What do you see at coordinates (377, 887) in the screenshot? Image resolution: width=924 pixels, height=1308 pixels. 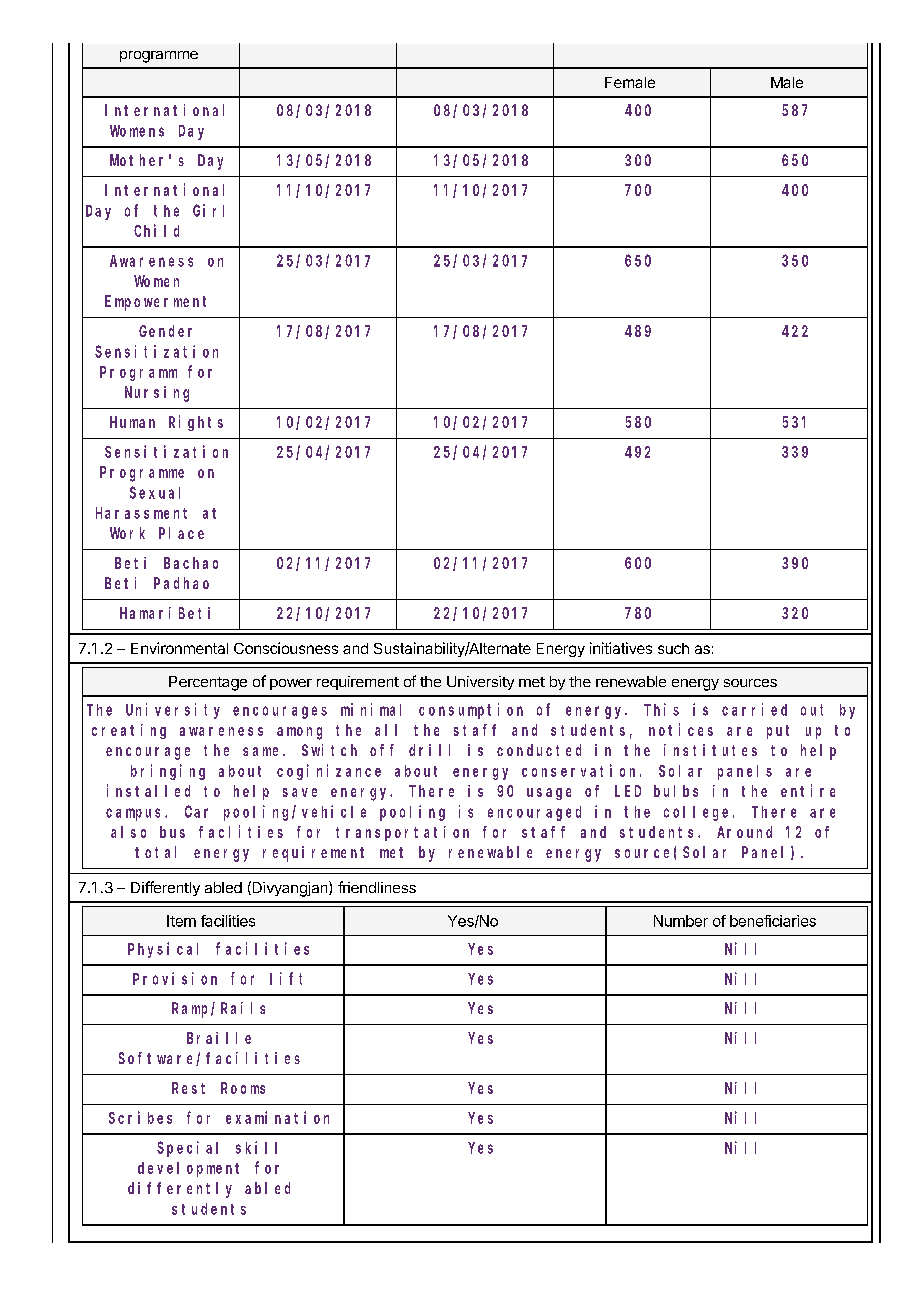 I see `friendliness` at bounding box center [377, 887].
